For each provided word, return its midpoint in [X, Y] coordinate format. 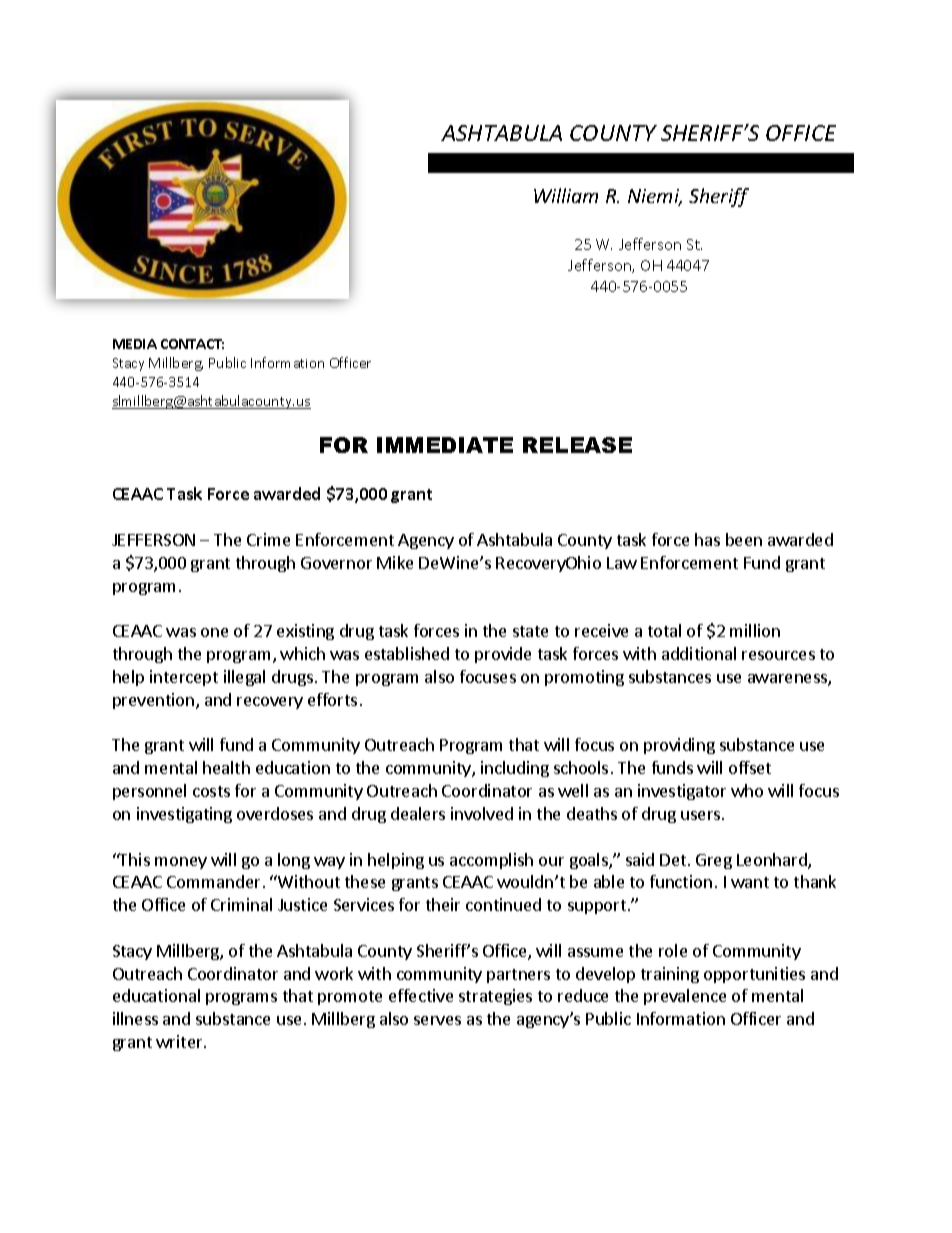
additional [699, 653]
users [702, 815]
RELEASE [577, 445]
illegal [244, 678]
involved [482, 813]
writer [180, 1041]
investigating [184, 815]
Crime [268, 539]
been [744, 539]
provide [503, 655]
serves [437, 1020]
